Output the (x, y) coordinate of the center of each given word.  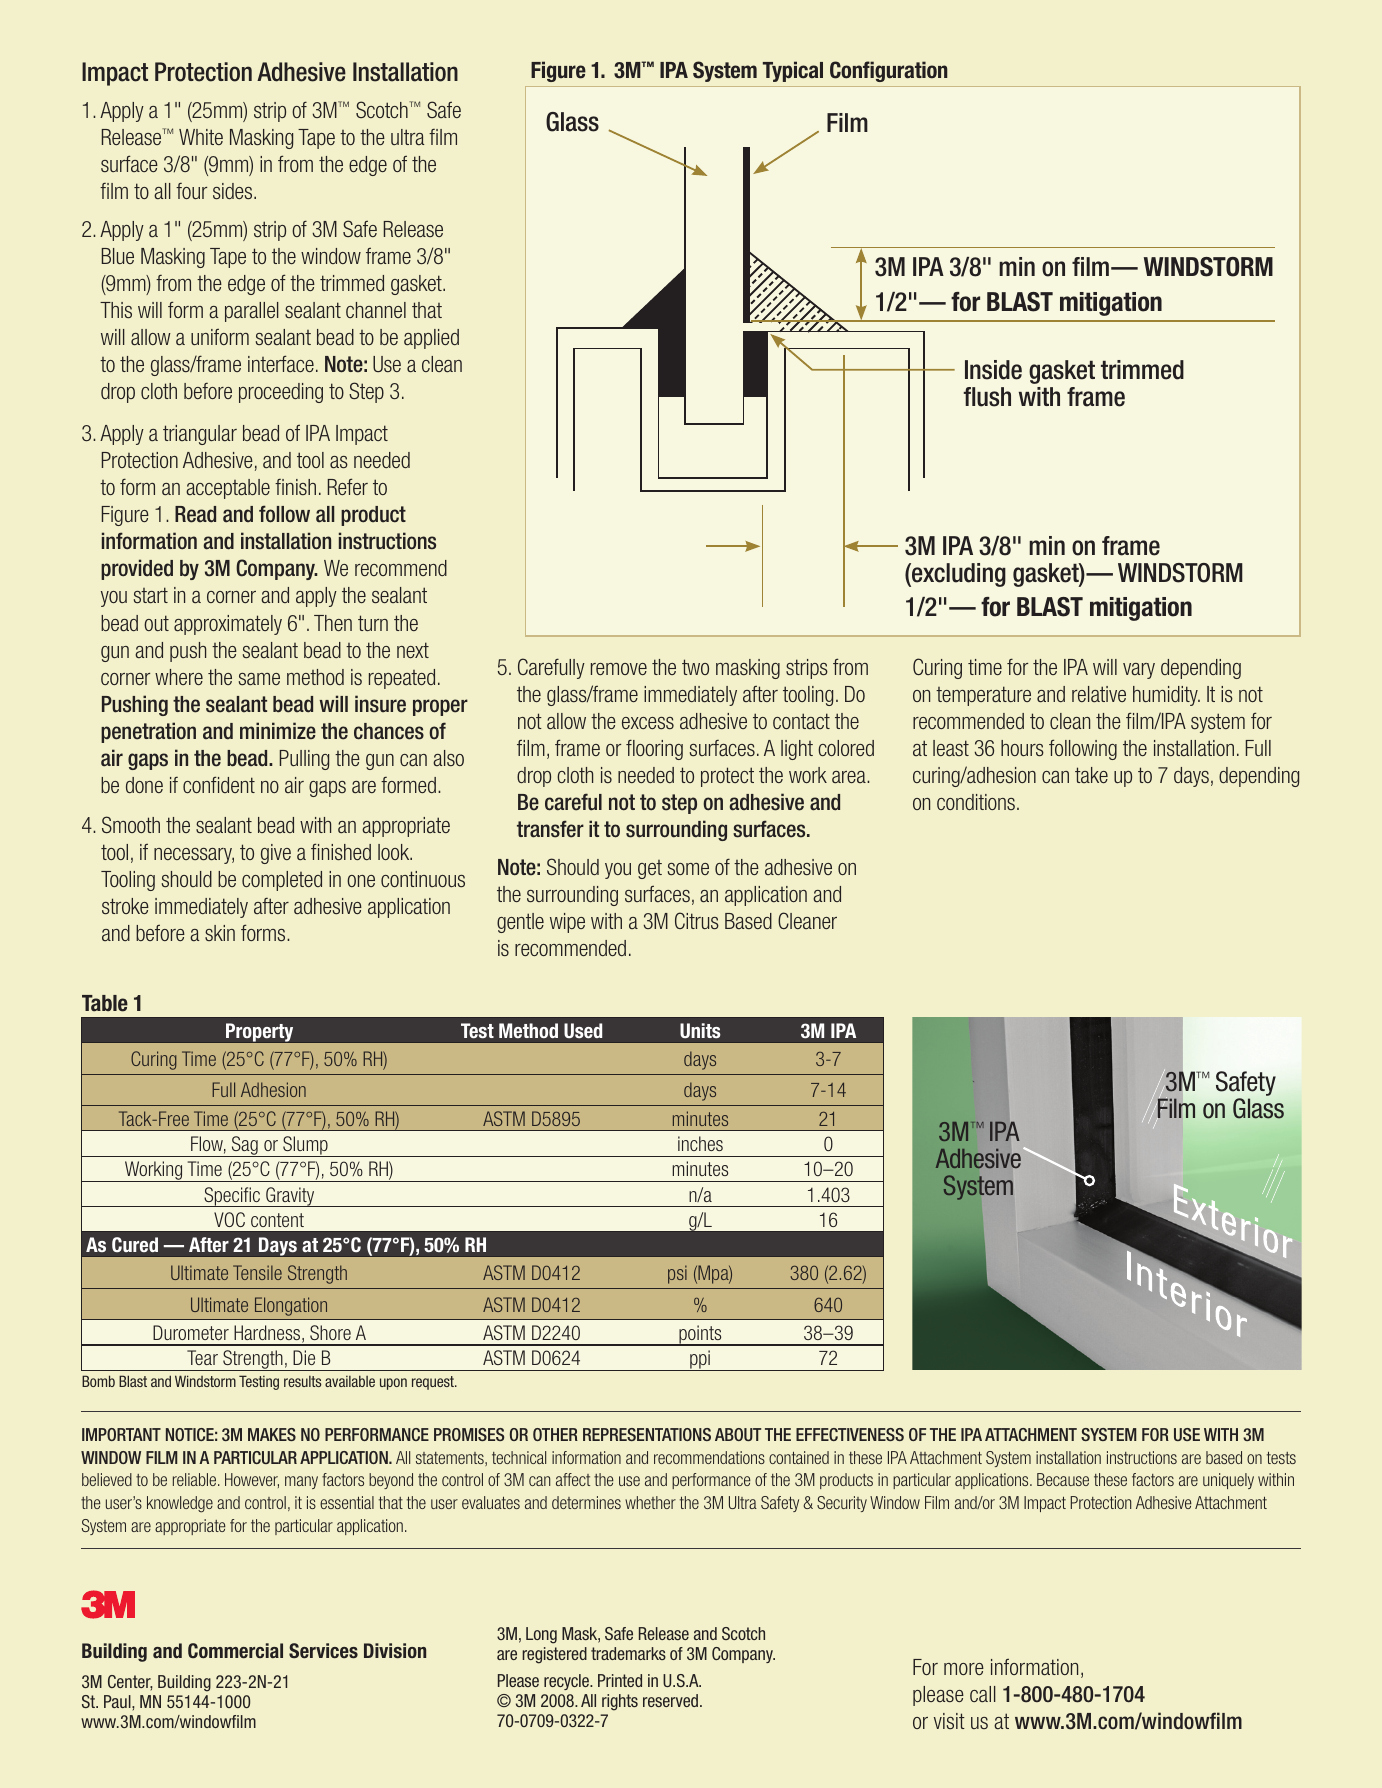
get (650, 869)
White (201, 137)
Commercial (235, 1651)
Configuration (889, 71)
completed (282, 881)
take (1091, 775)
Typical (793, 71)
